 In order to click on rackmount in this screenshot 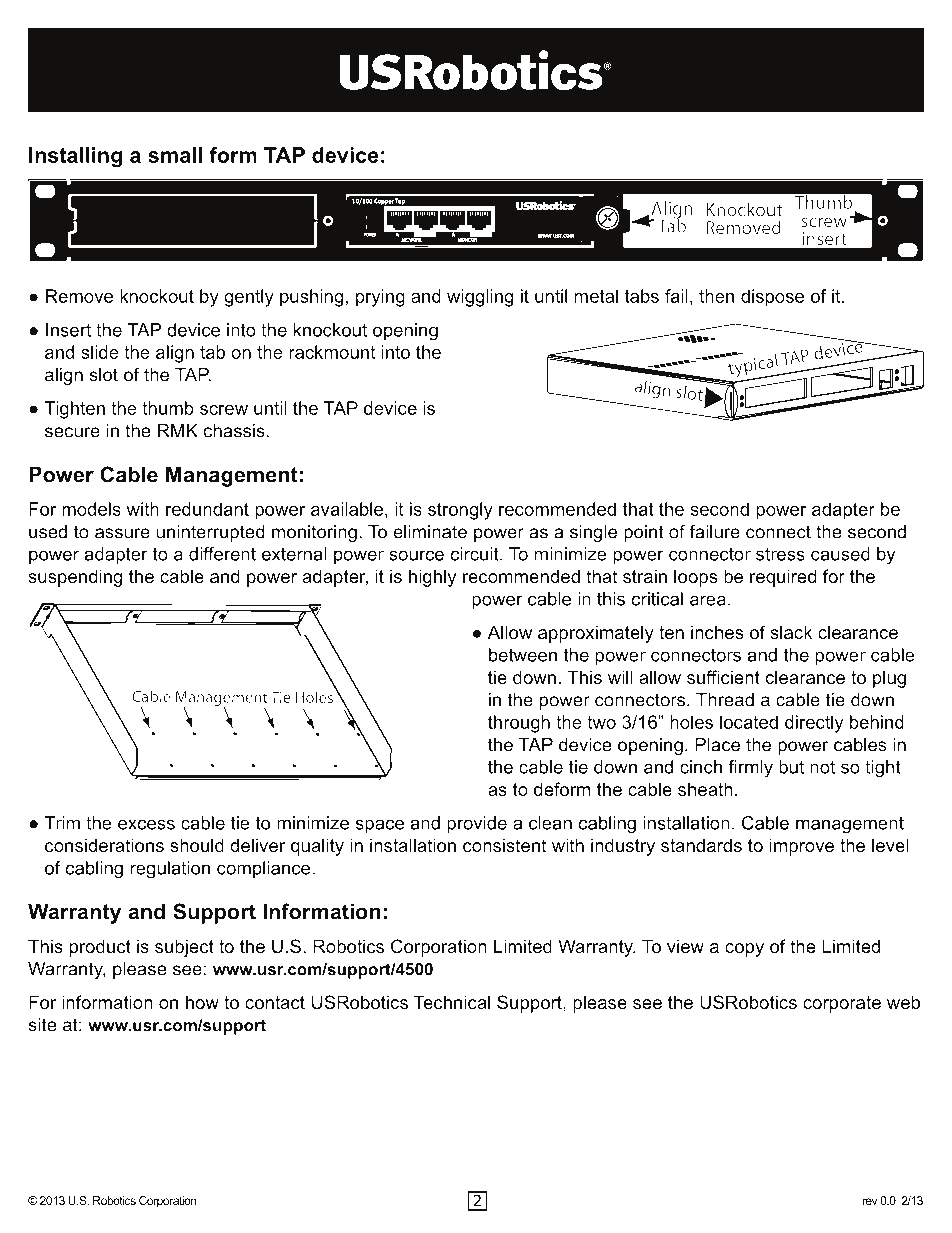, I will do `click(332, 352)`.
